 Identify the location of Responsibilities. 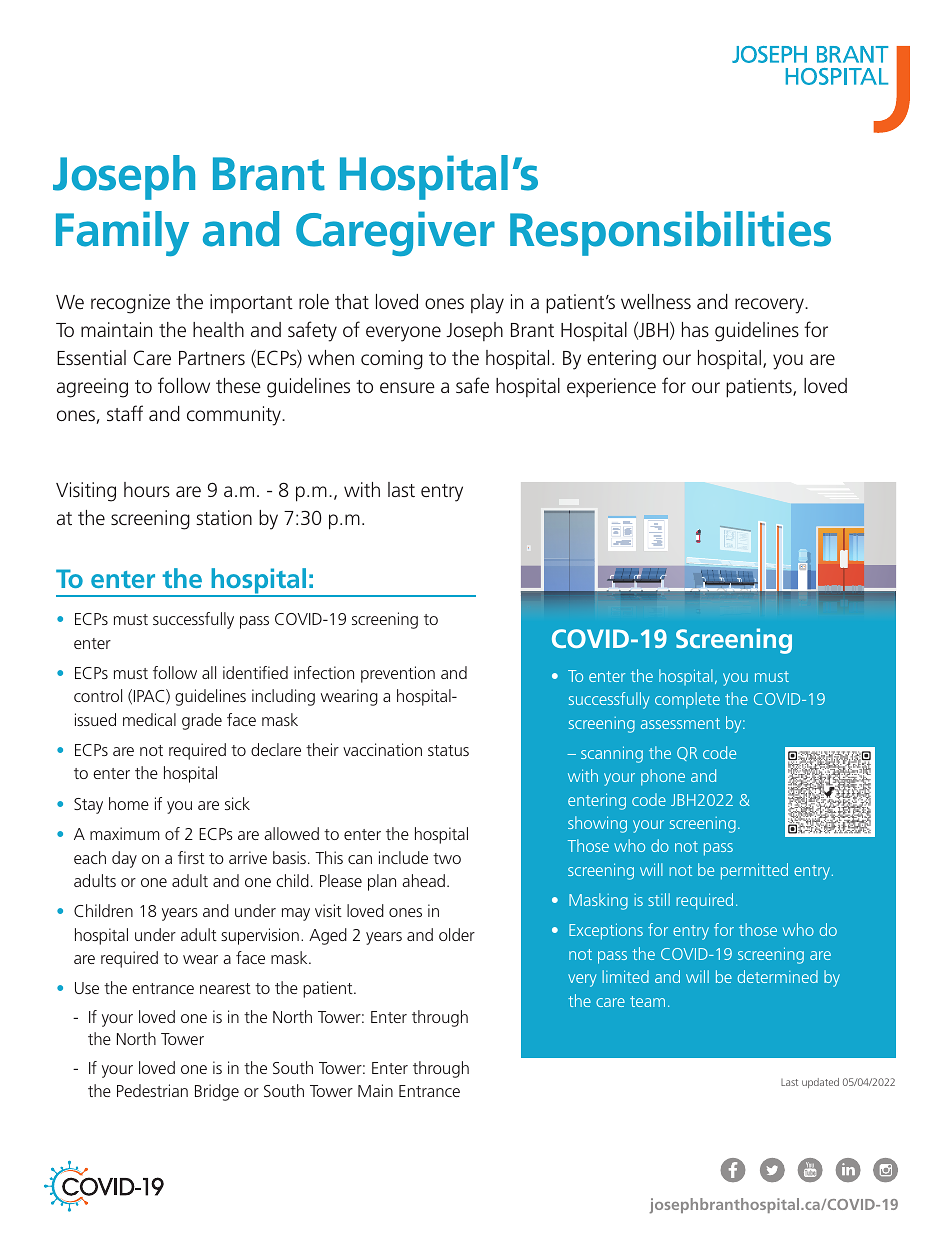
(670, 233).
